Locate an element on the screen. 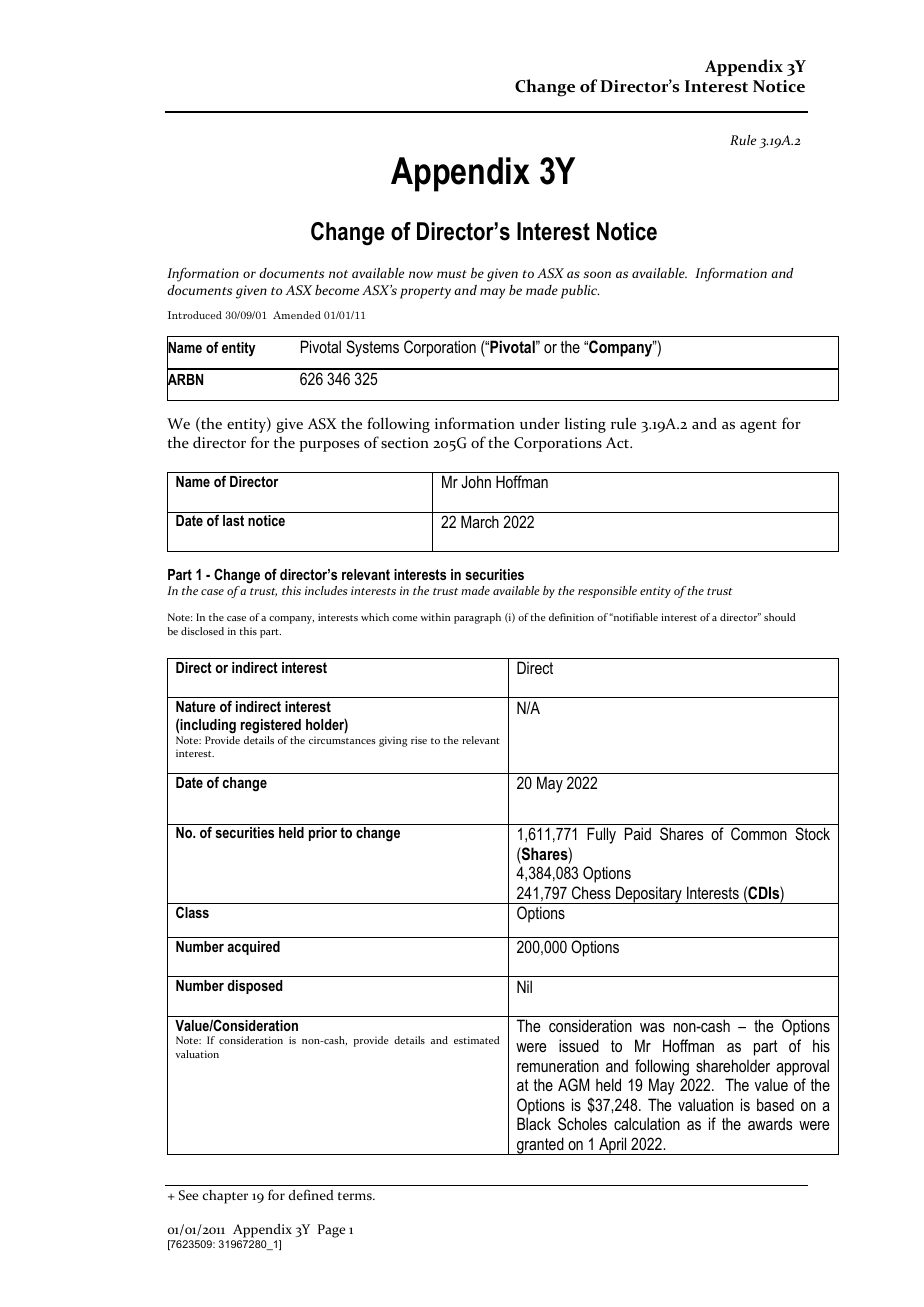 This screenshot has width=924, height=1307. chapter is located at coordinates (225, 1197).
